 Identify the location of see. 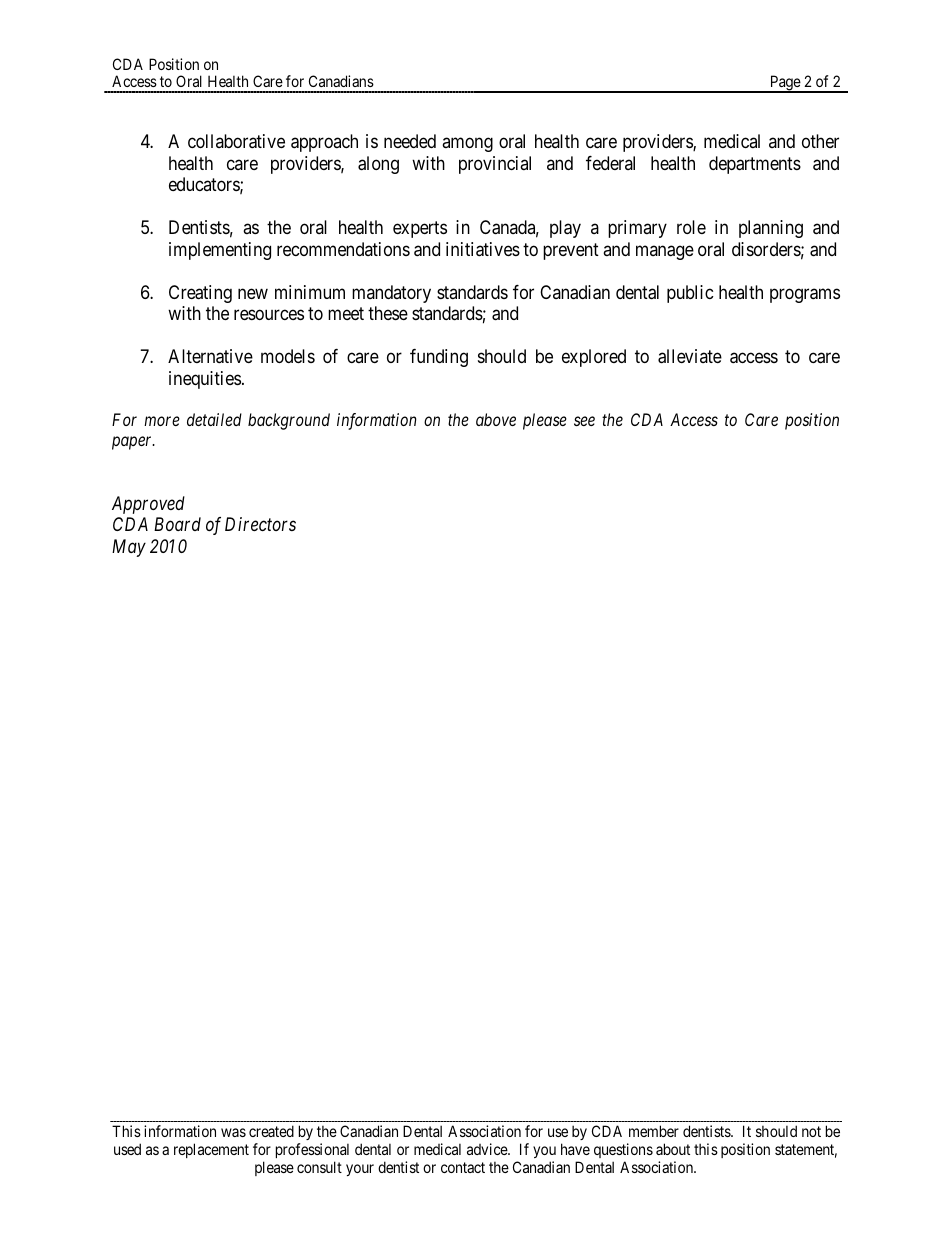
(584, 421).
